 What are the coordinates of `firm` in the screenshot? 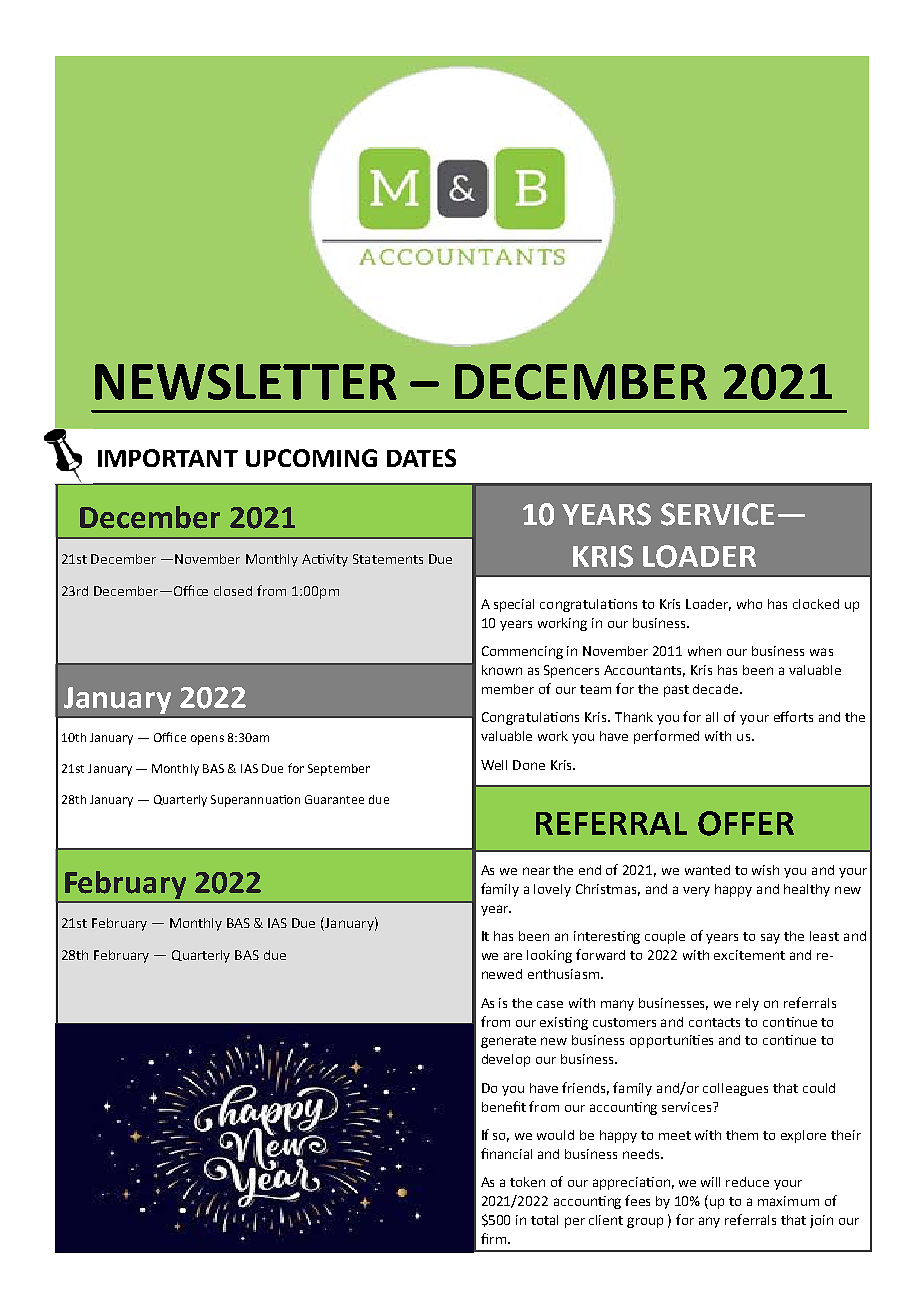 It's located at (493, 1238).
